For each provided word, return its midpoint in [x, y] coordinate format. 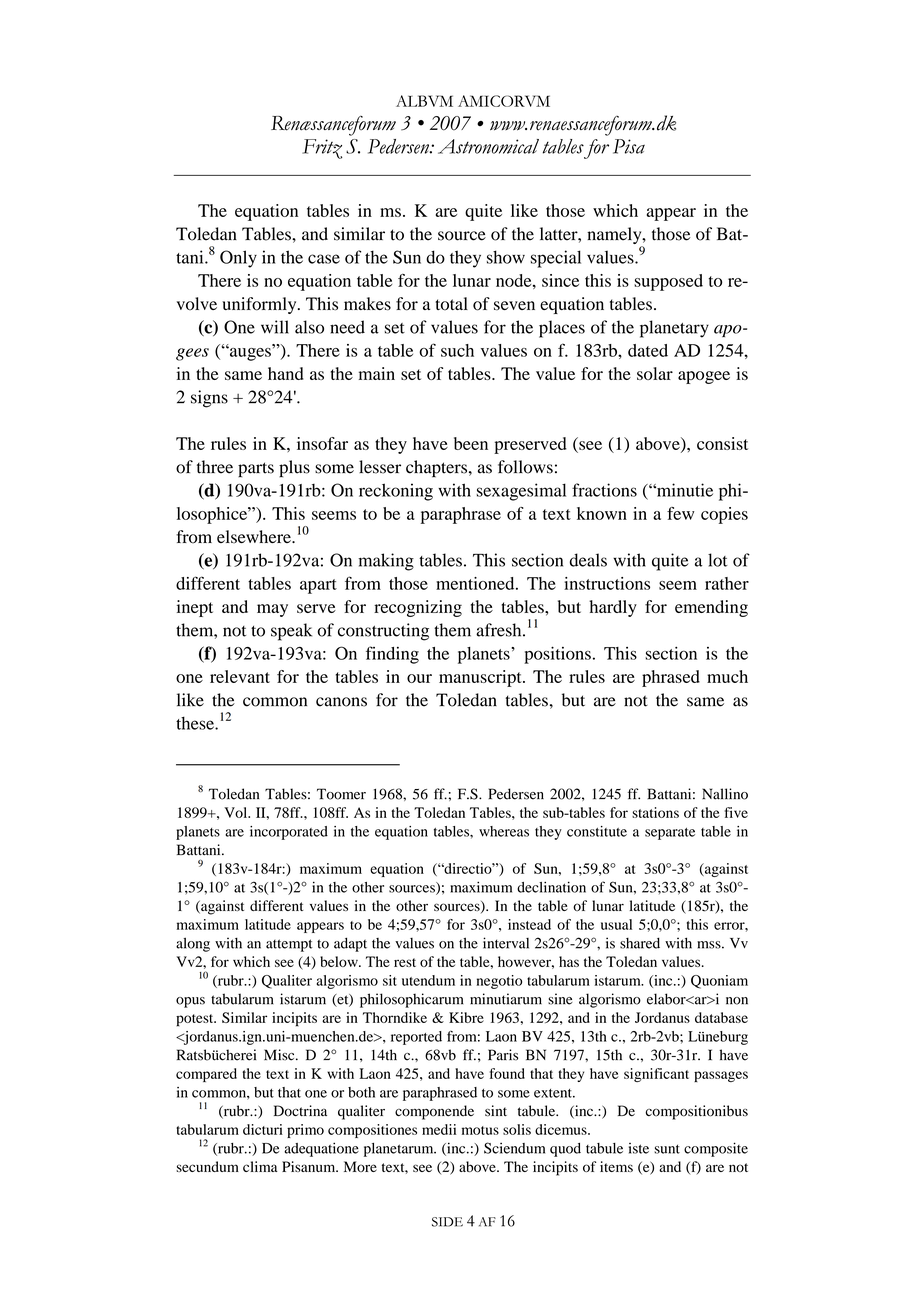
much [727, 676]
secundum [207, 1166]
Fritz [322, 149]
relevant [240, 676]
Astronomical [488, 146]
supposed [668, 282]
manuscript [481, 678]
